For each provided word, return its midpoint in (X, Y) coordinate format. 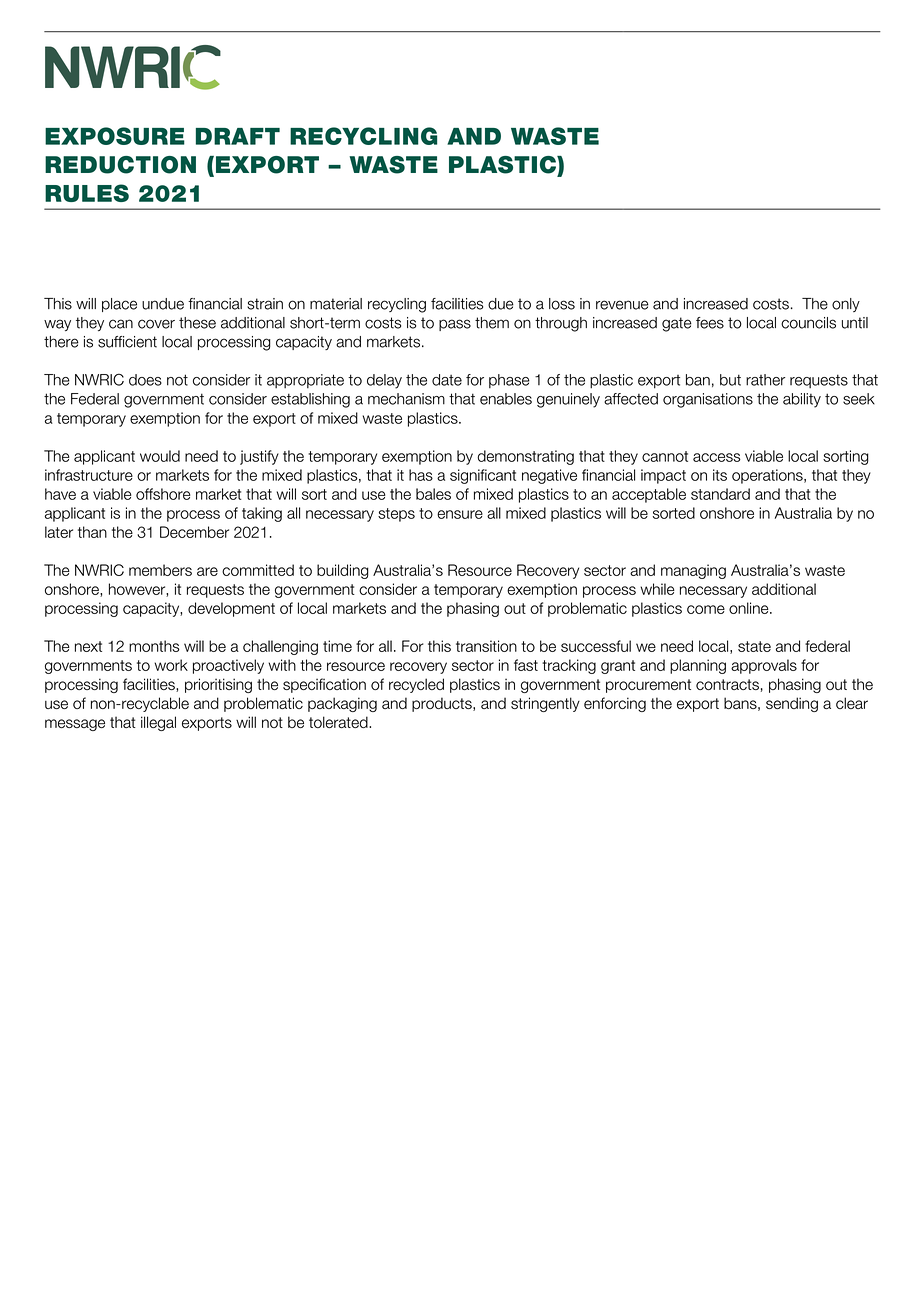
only (846, 305)
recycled (416, 685)
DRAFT (238, 136)
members (160, 570)
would (160, 456)
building (343, 571)
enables (506, 399)
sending (792, 704)
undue (163, 304)
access (717, 457)
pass (455, 325)
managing (693, 571)
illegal (158, 723)
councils (808, 323)
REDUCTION (120, 165)
